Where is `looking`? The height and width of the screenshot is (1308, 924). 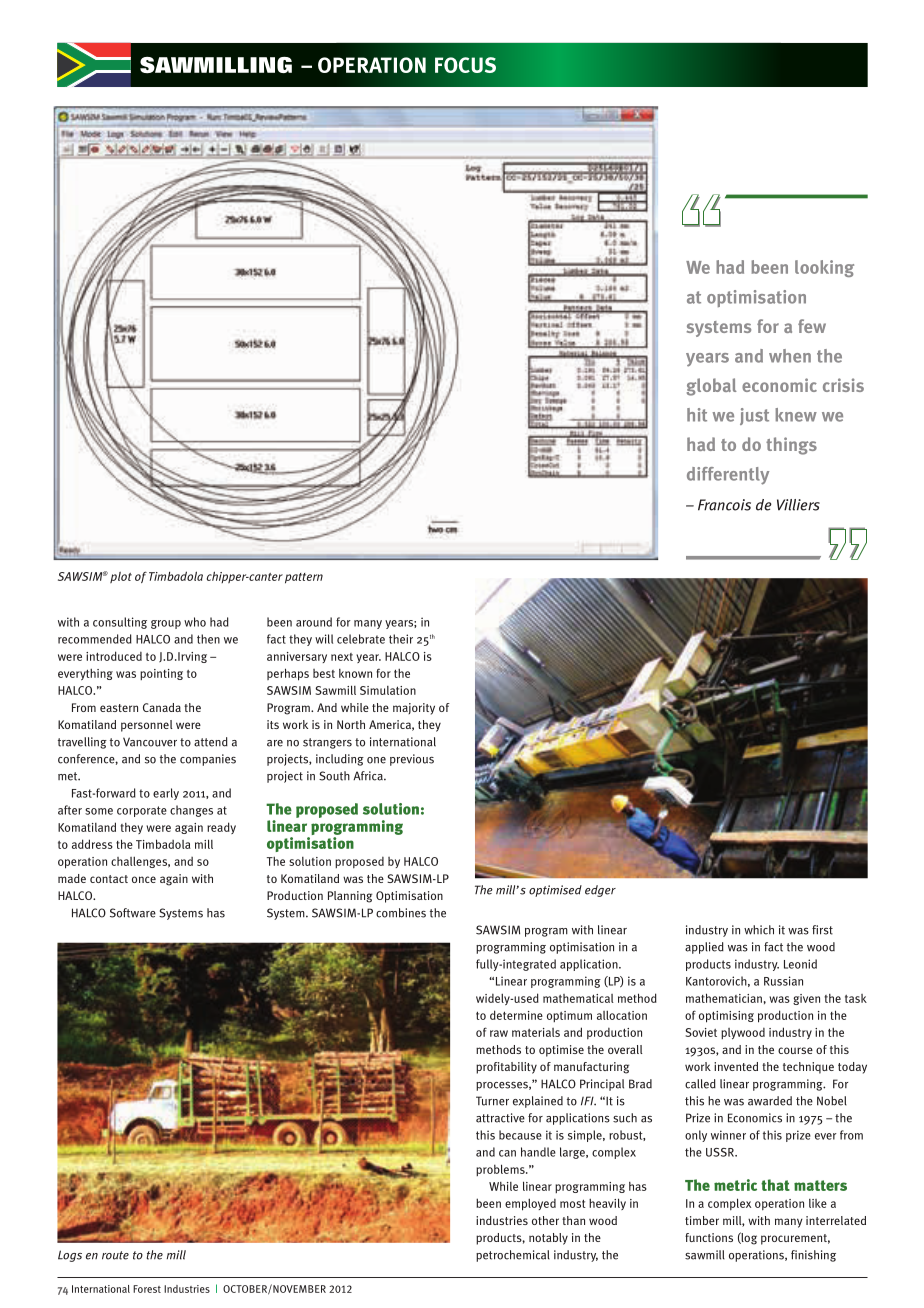
looking is located at coordinates (824, 268).
